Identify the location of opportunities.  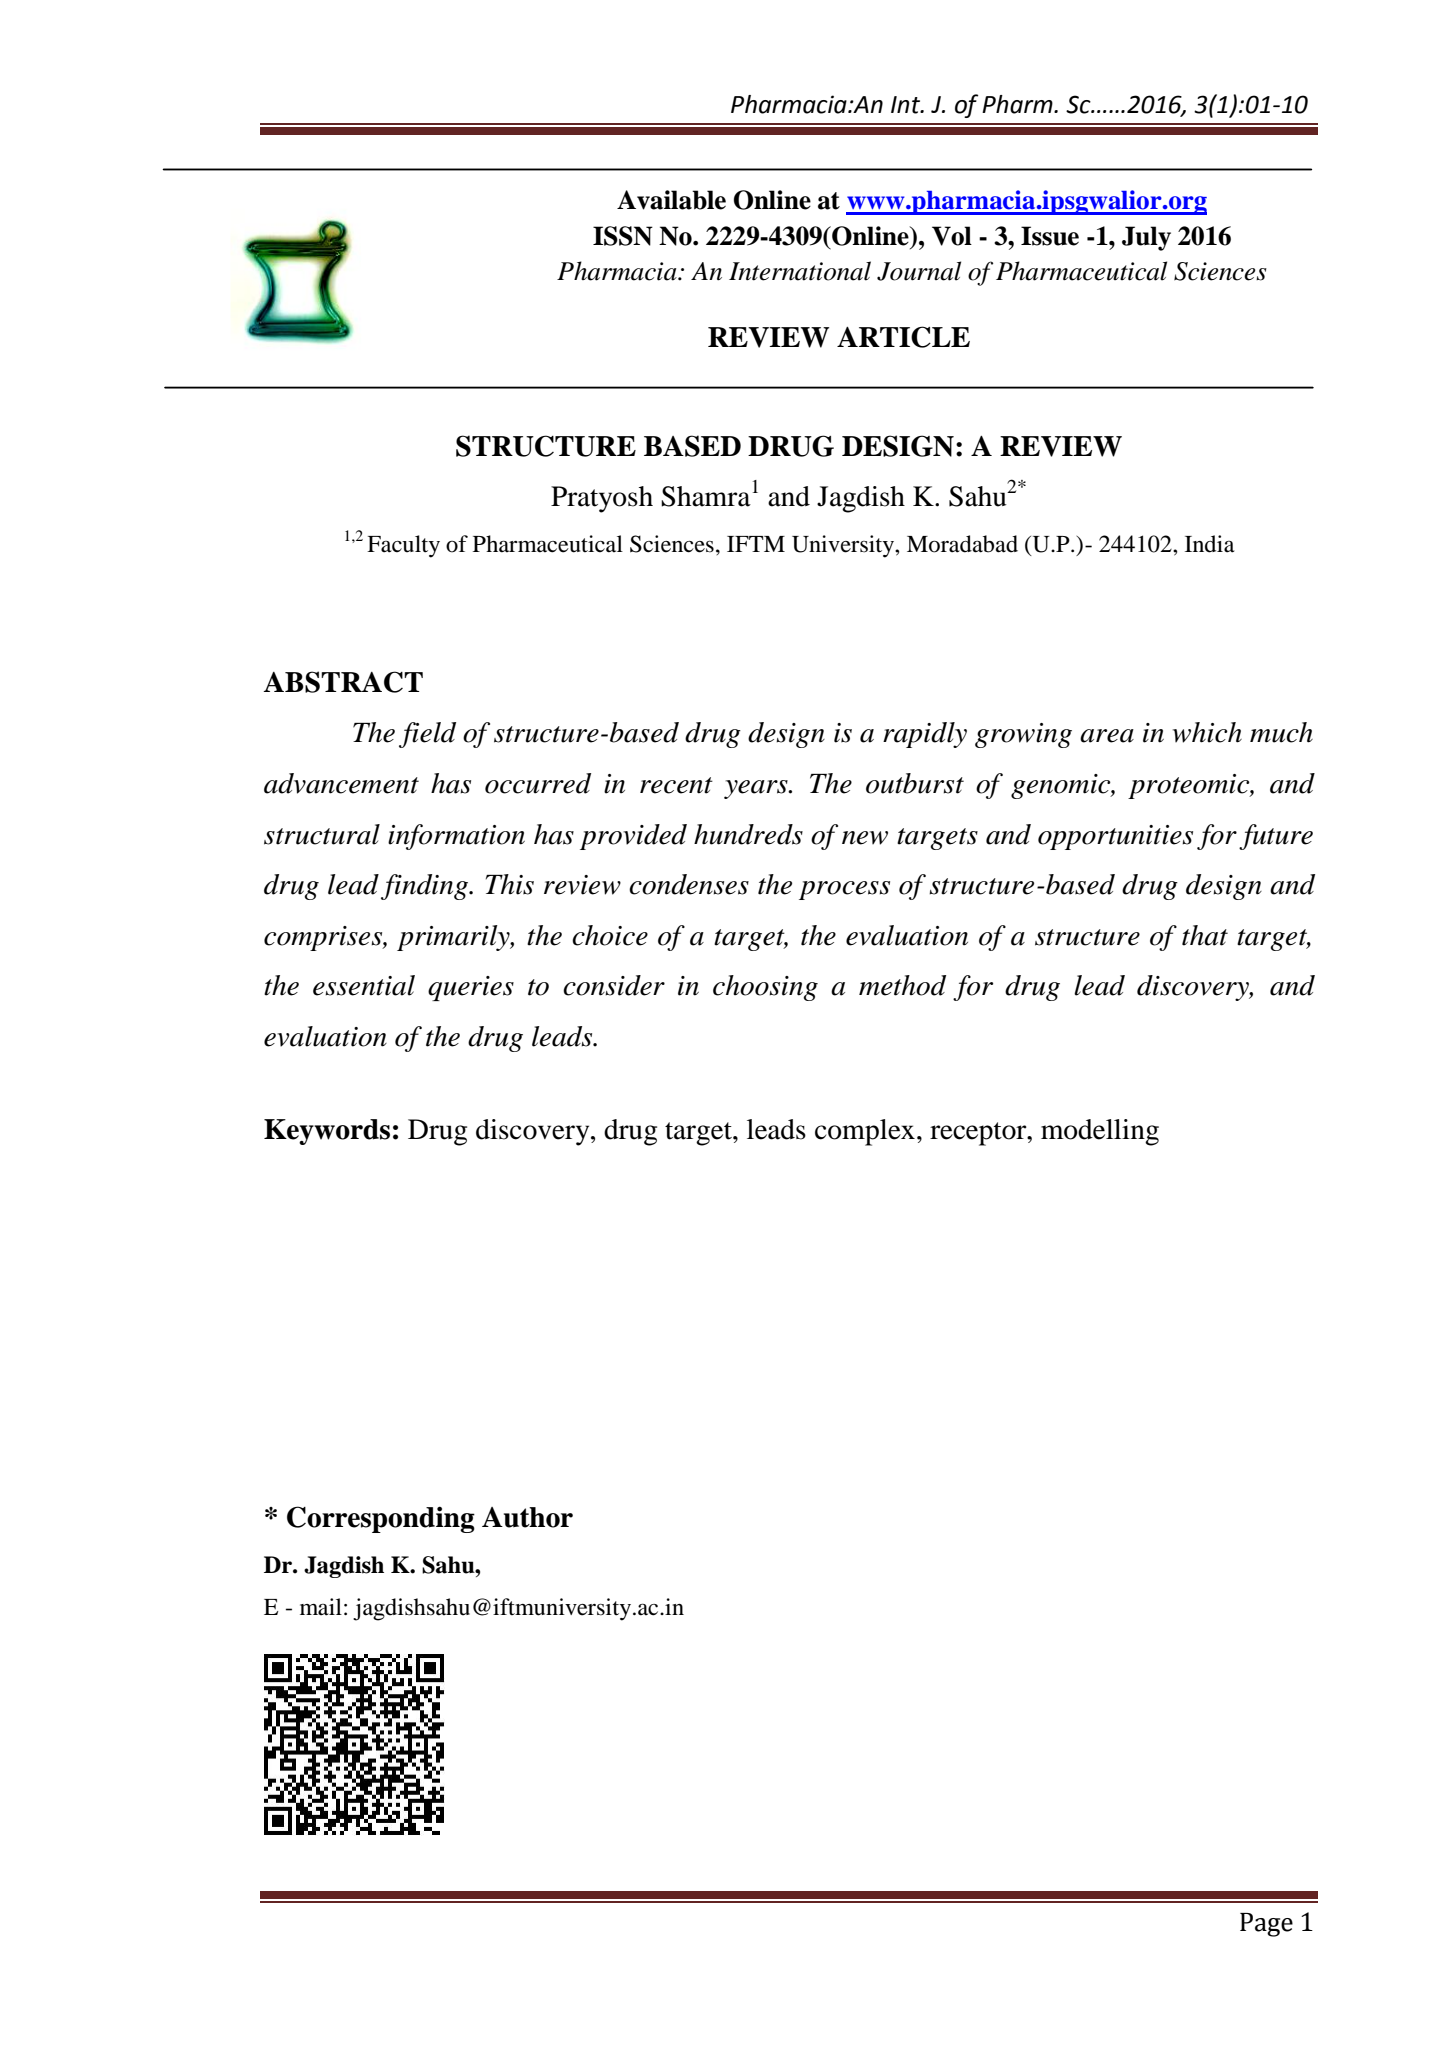
(1115, 837).
